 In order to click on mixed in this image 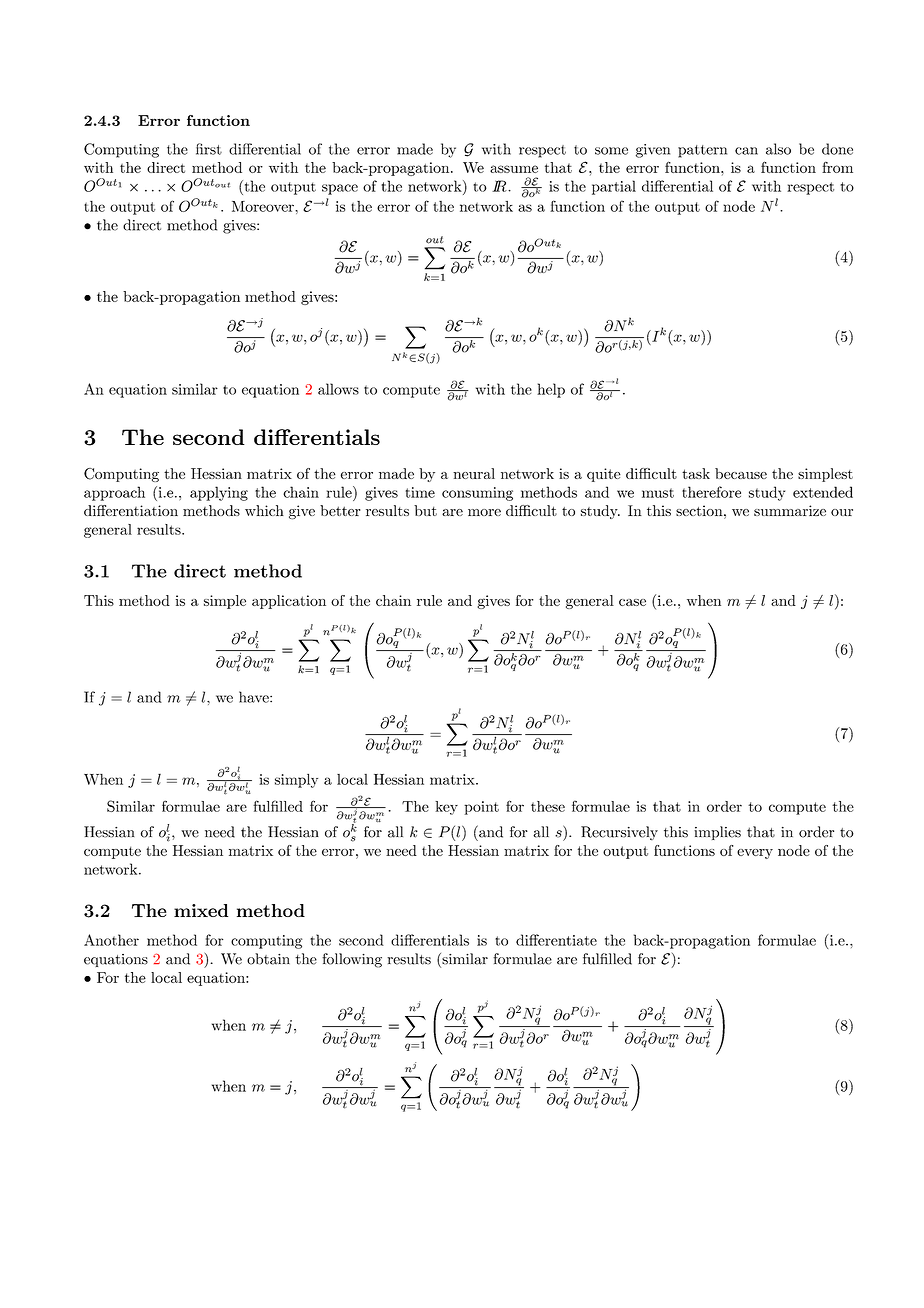, I will do `click(201, 910)`.
